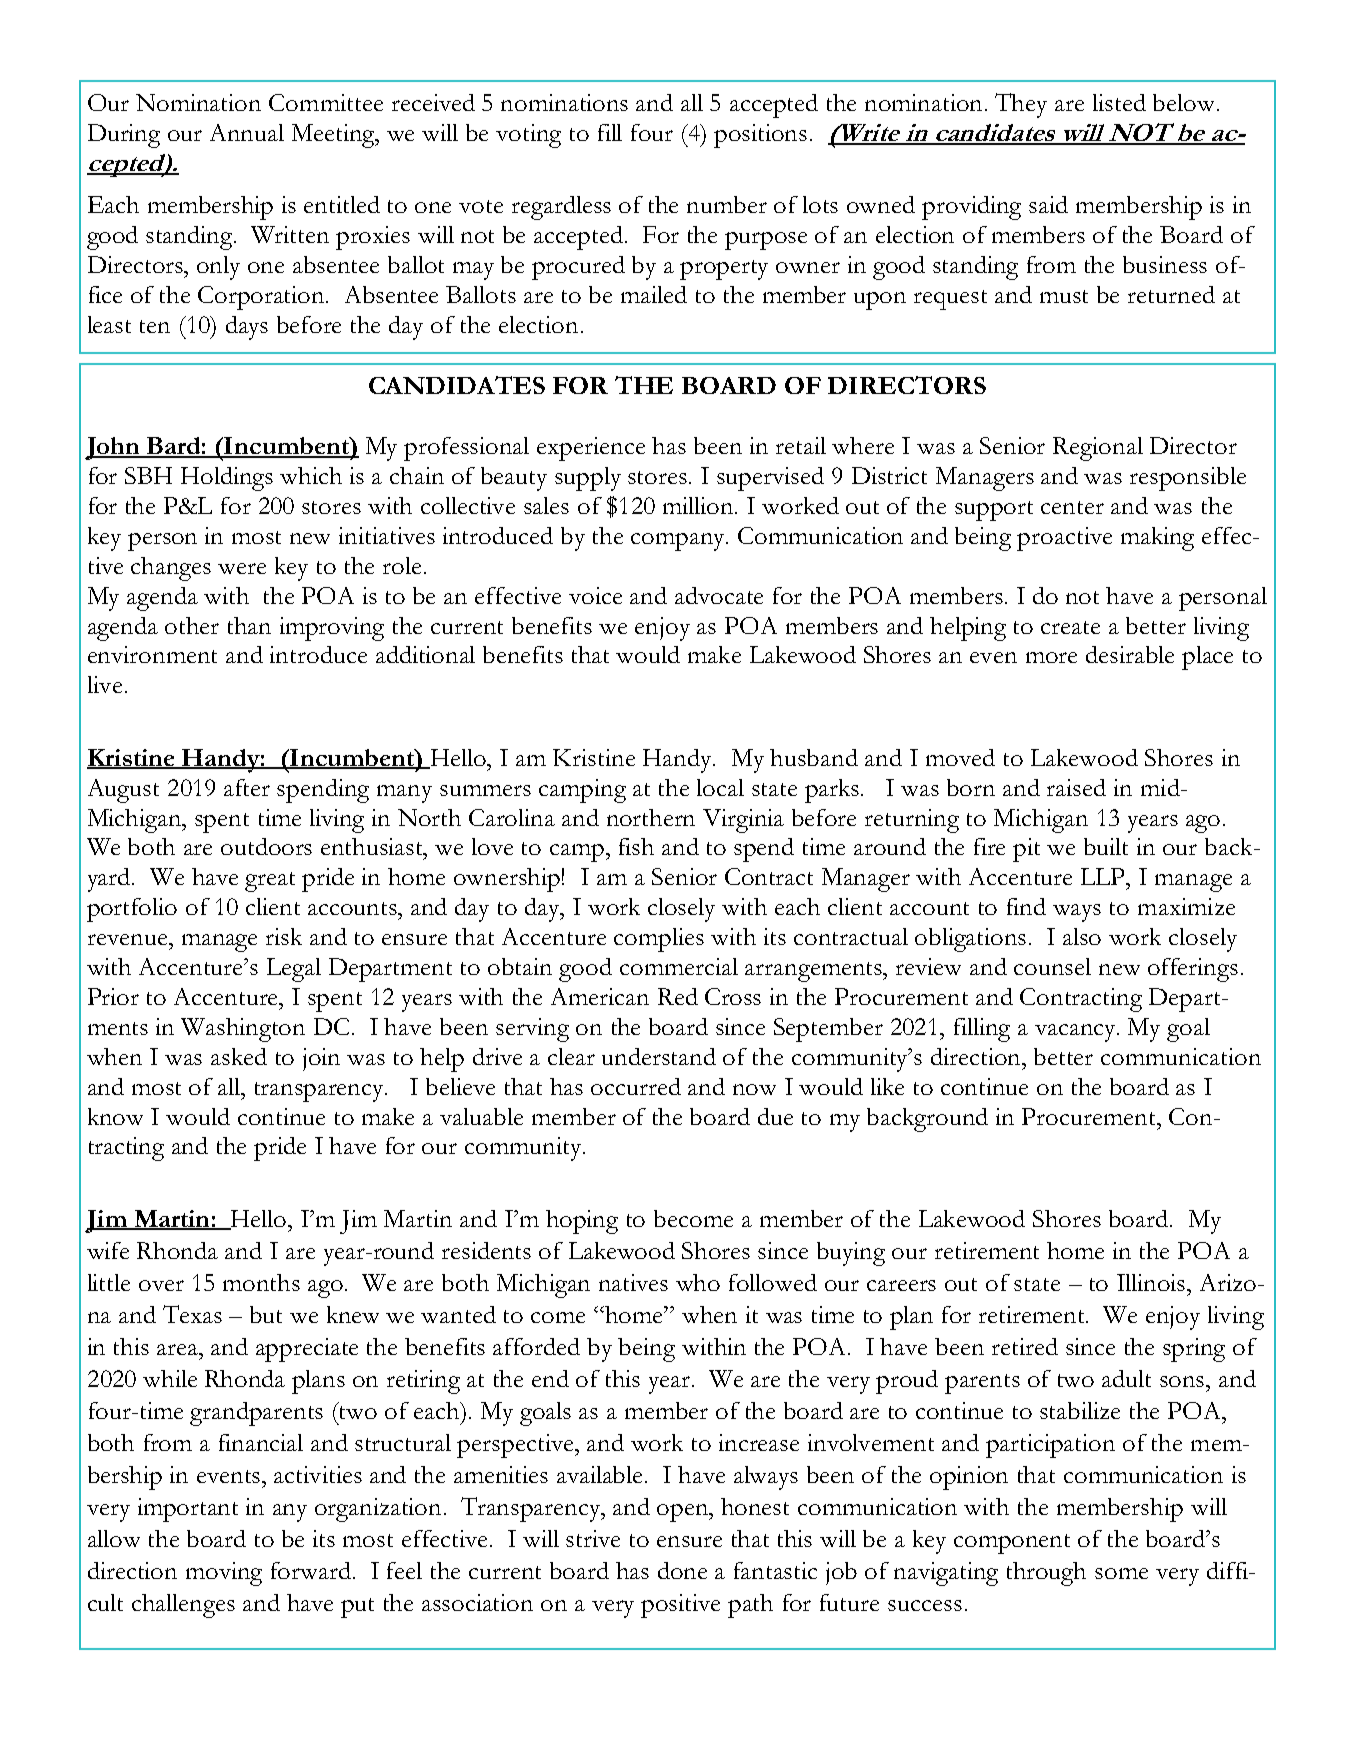 The height and width of the image is (1754, 1355). Describe the element at coordinates (261, 1282) in the image. I see `months` at that location.
